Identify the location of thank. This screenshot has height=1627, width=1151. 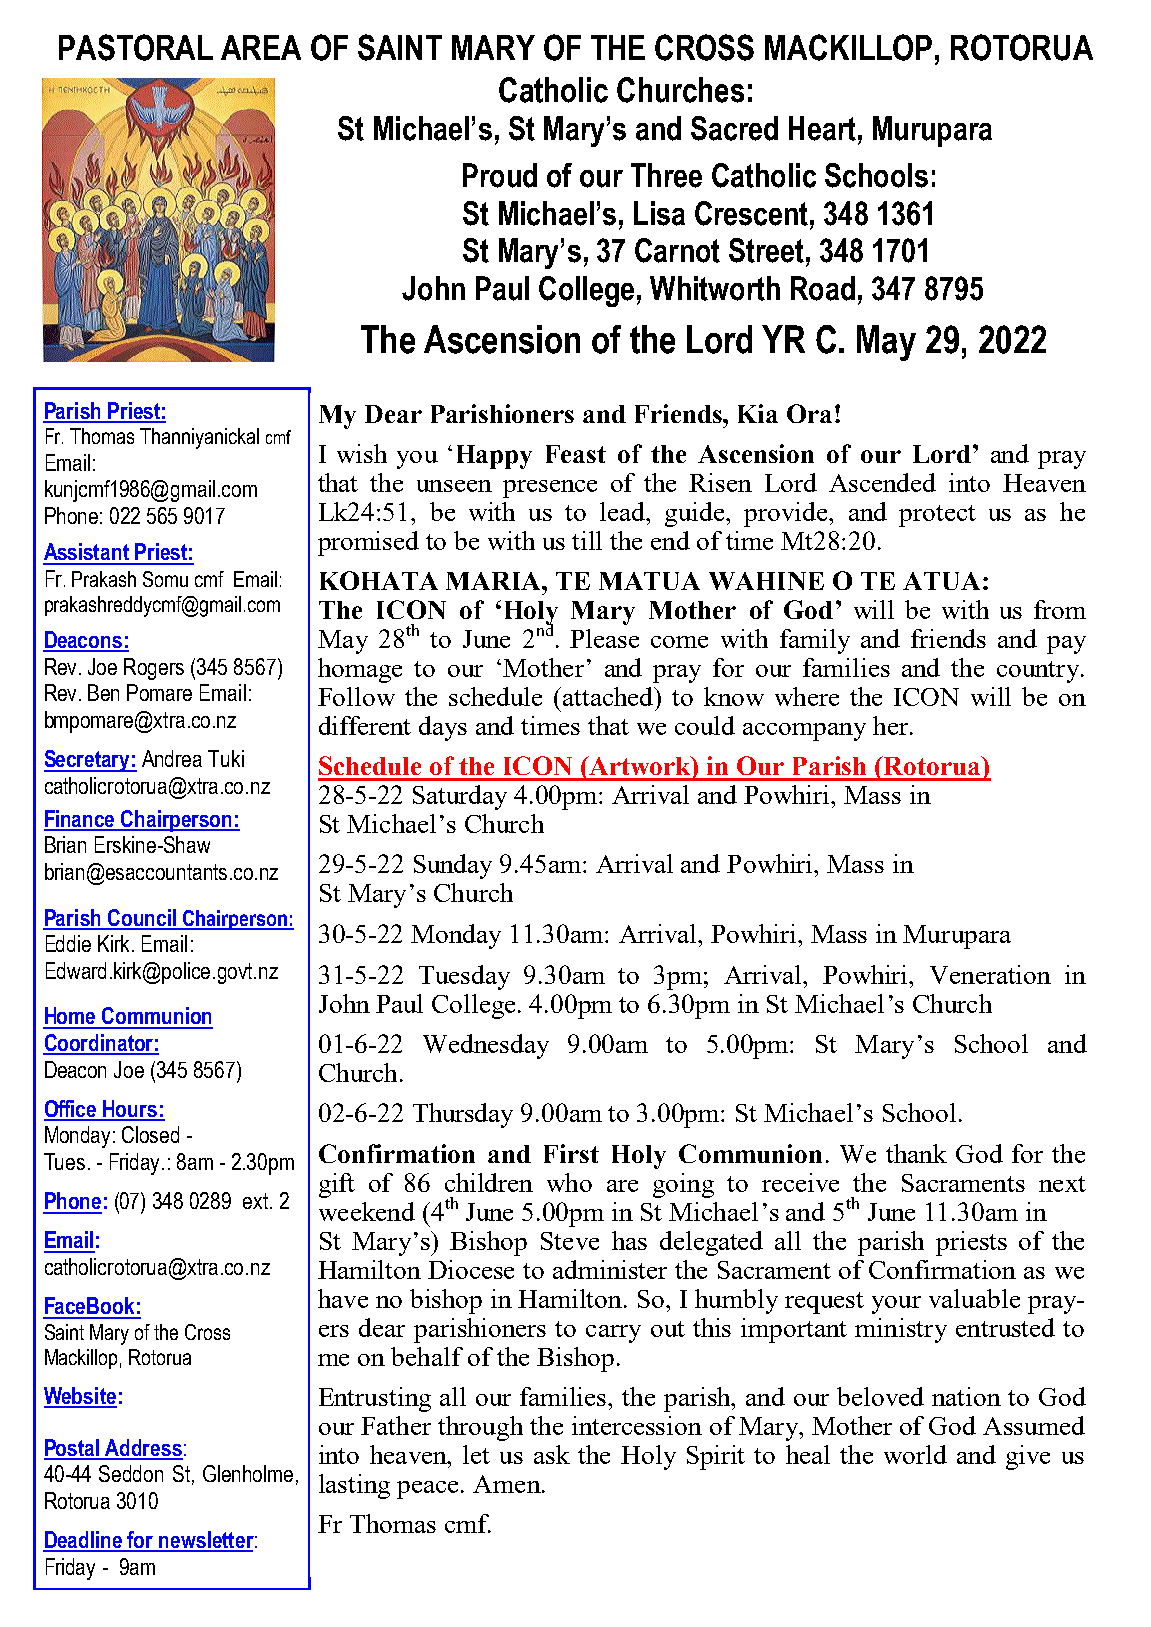
(916, 1153).
